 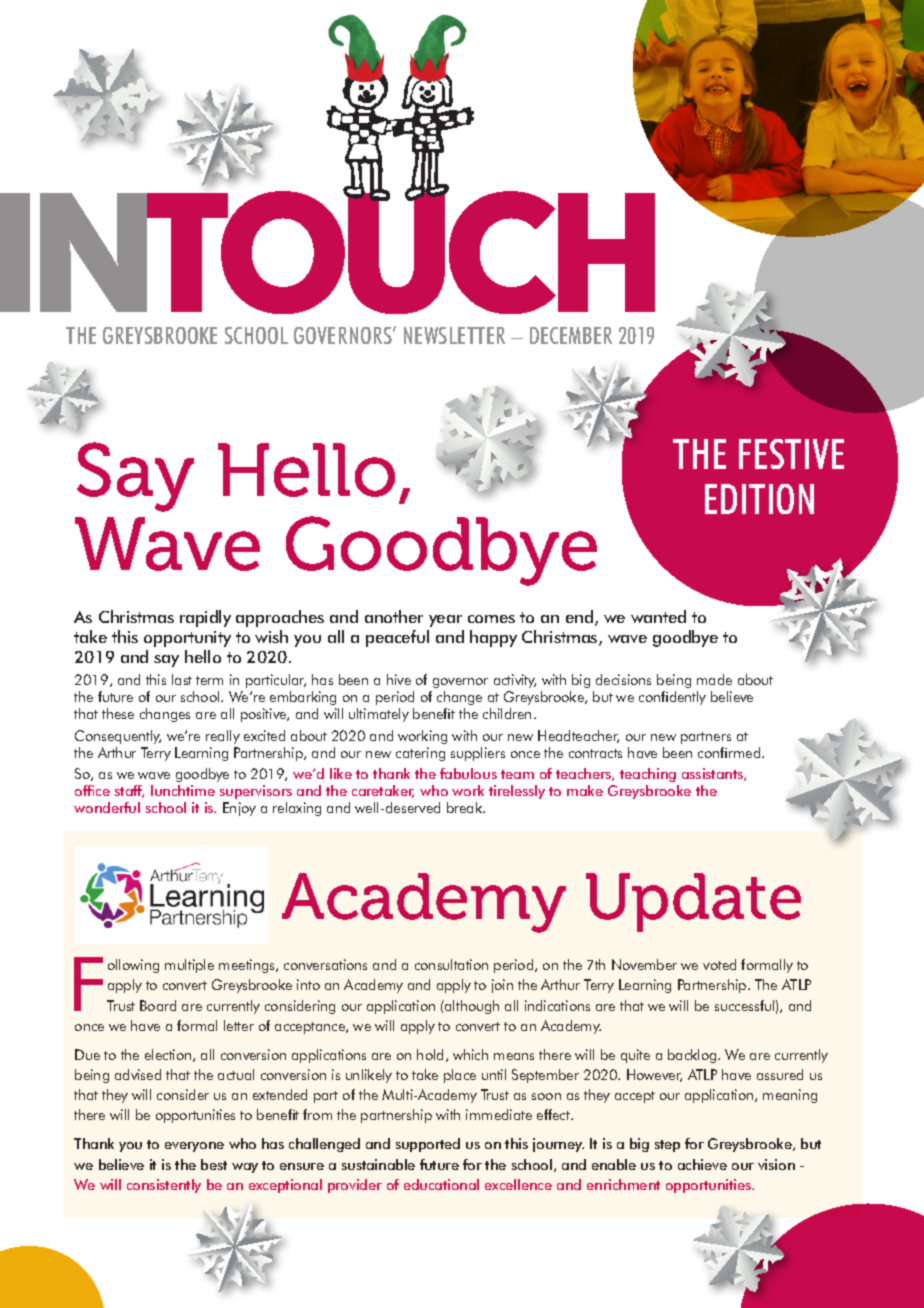 I want to click on EDITION, so click(x=759, y=499).
